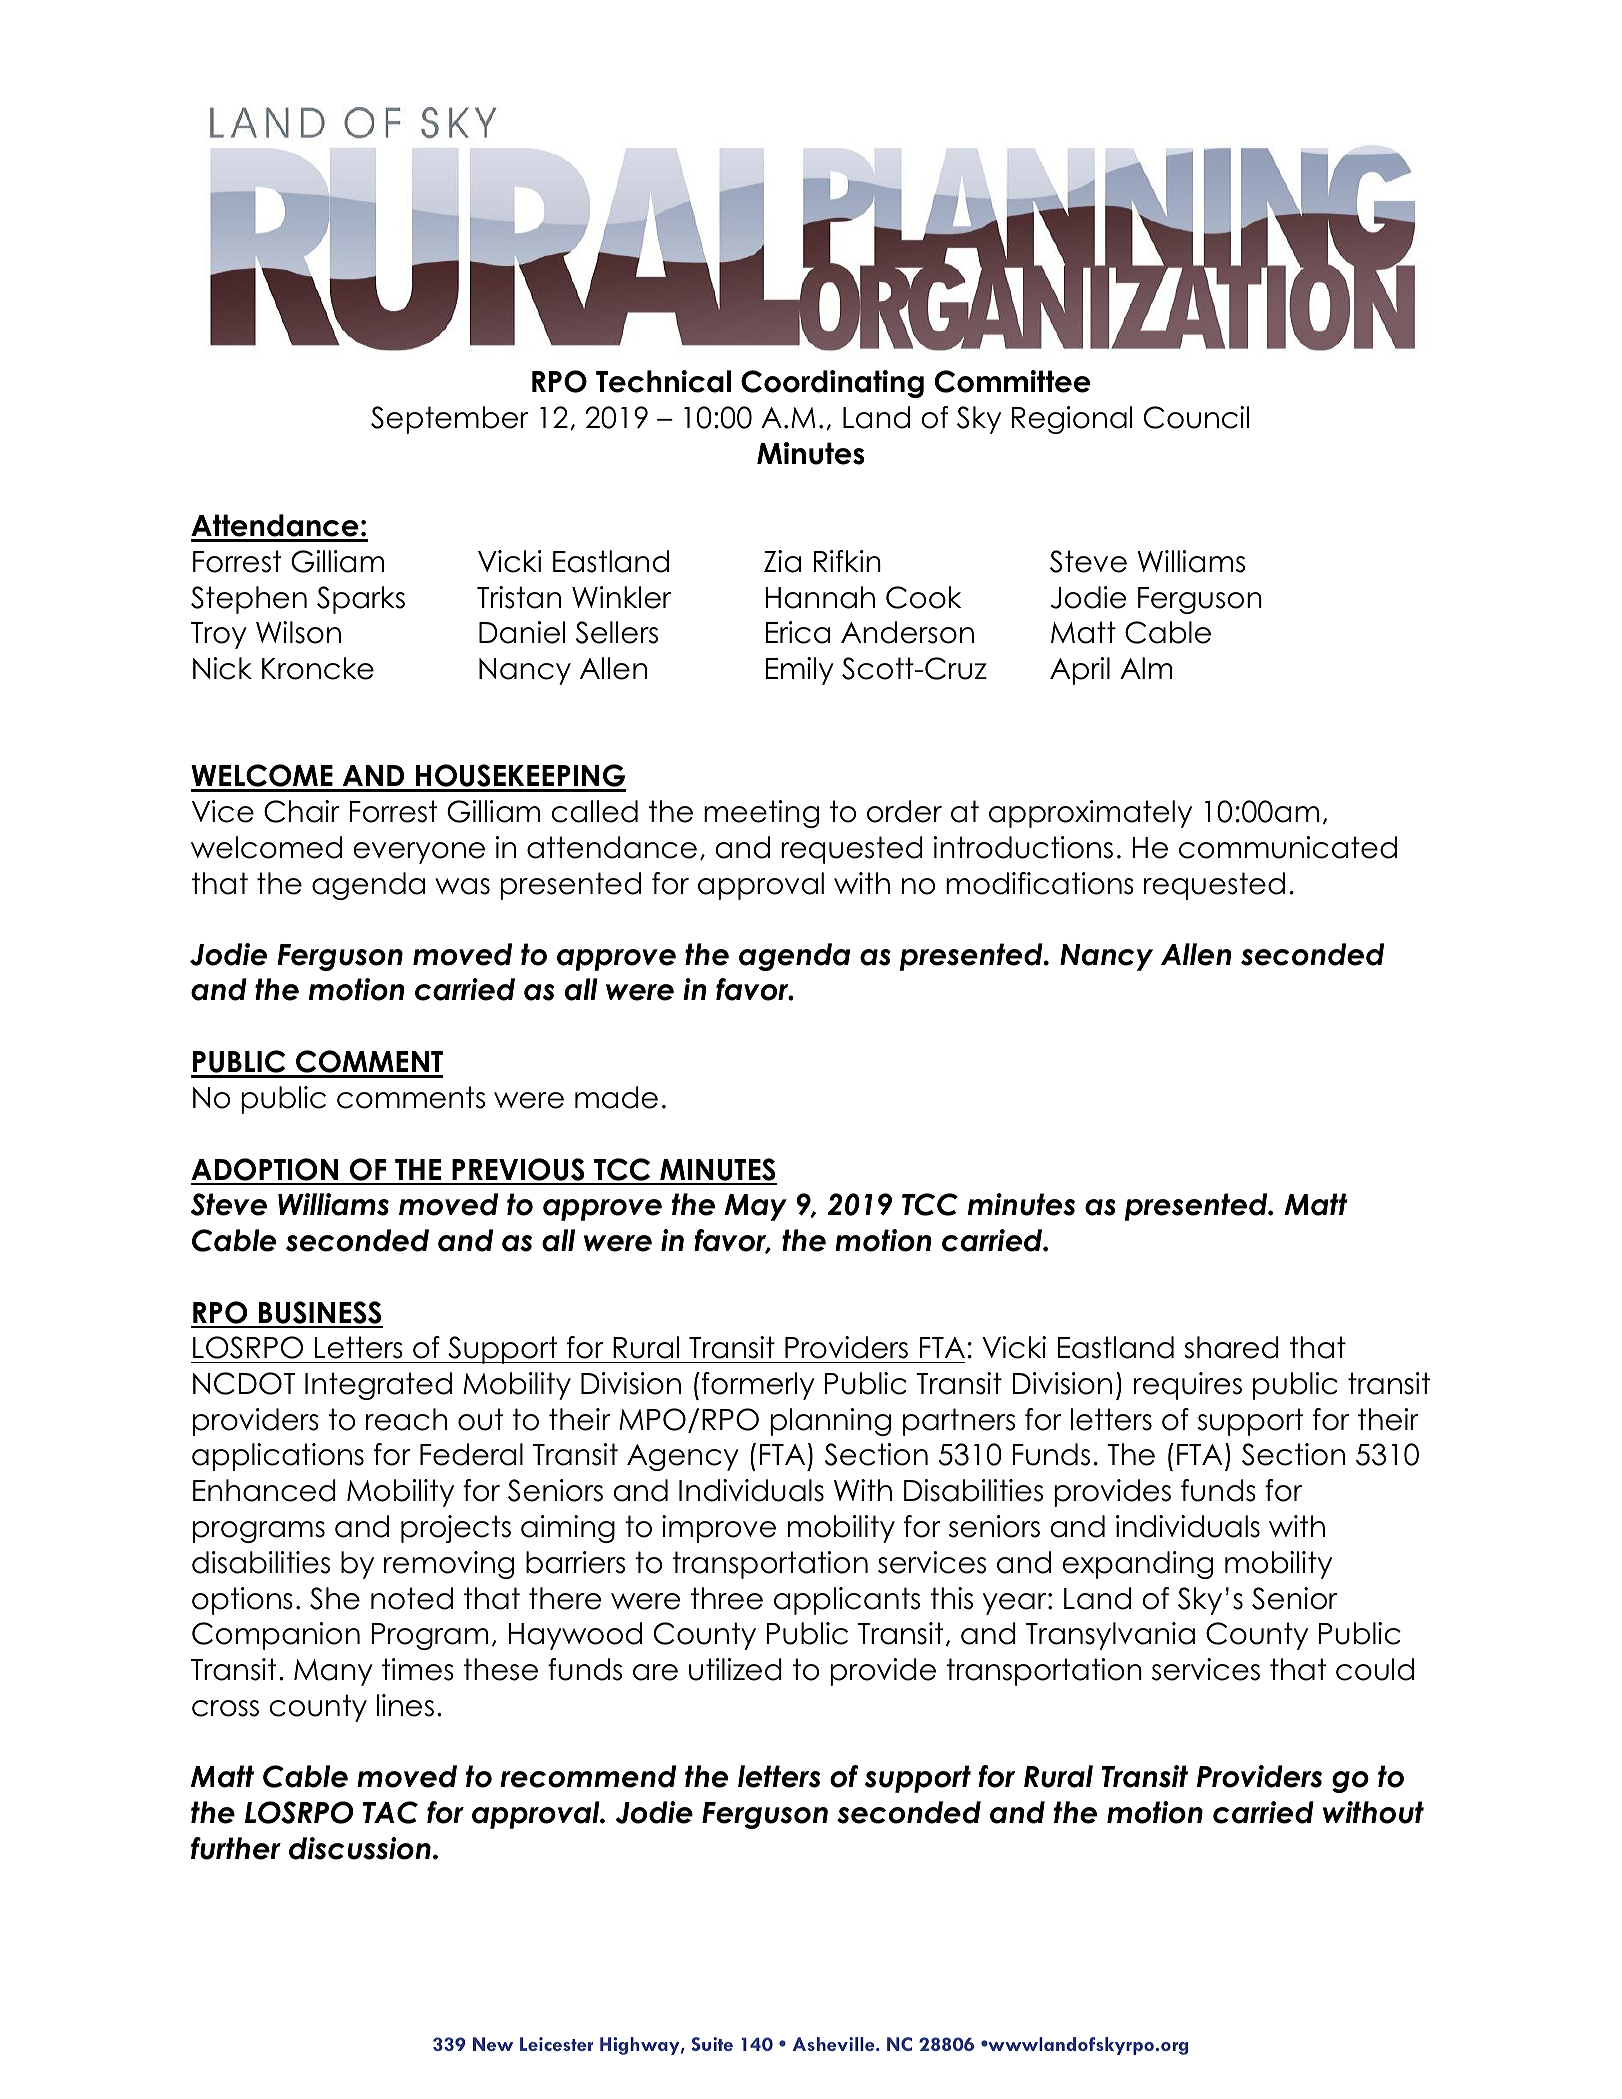  What do you see at coordinates (450, 420) in the page?
I see `September` at bounding box center [450, 420].
